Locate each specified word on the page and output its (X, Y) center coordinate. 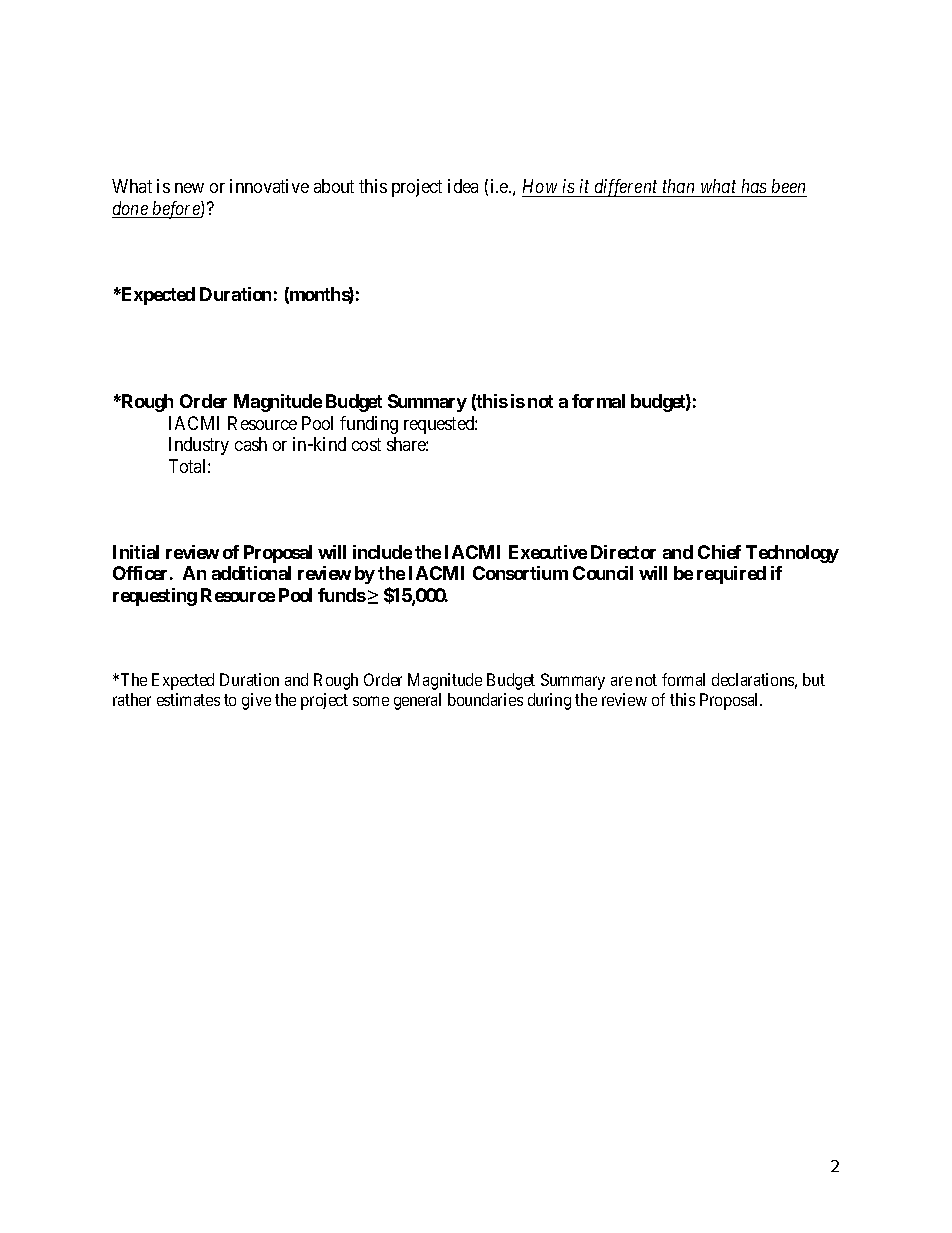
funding (369, 425)
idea (463, 186)
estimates (188, 699)
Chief (719, 552)
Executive (548, 552)
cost (366, 445)
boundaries (485, 699)
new (189, 188)
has (754, 188)
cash (251, 444)
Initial (136, 552)
